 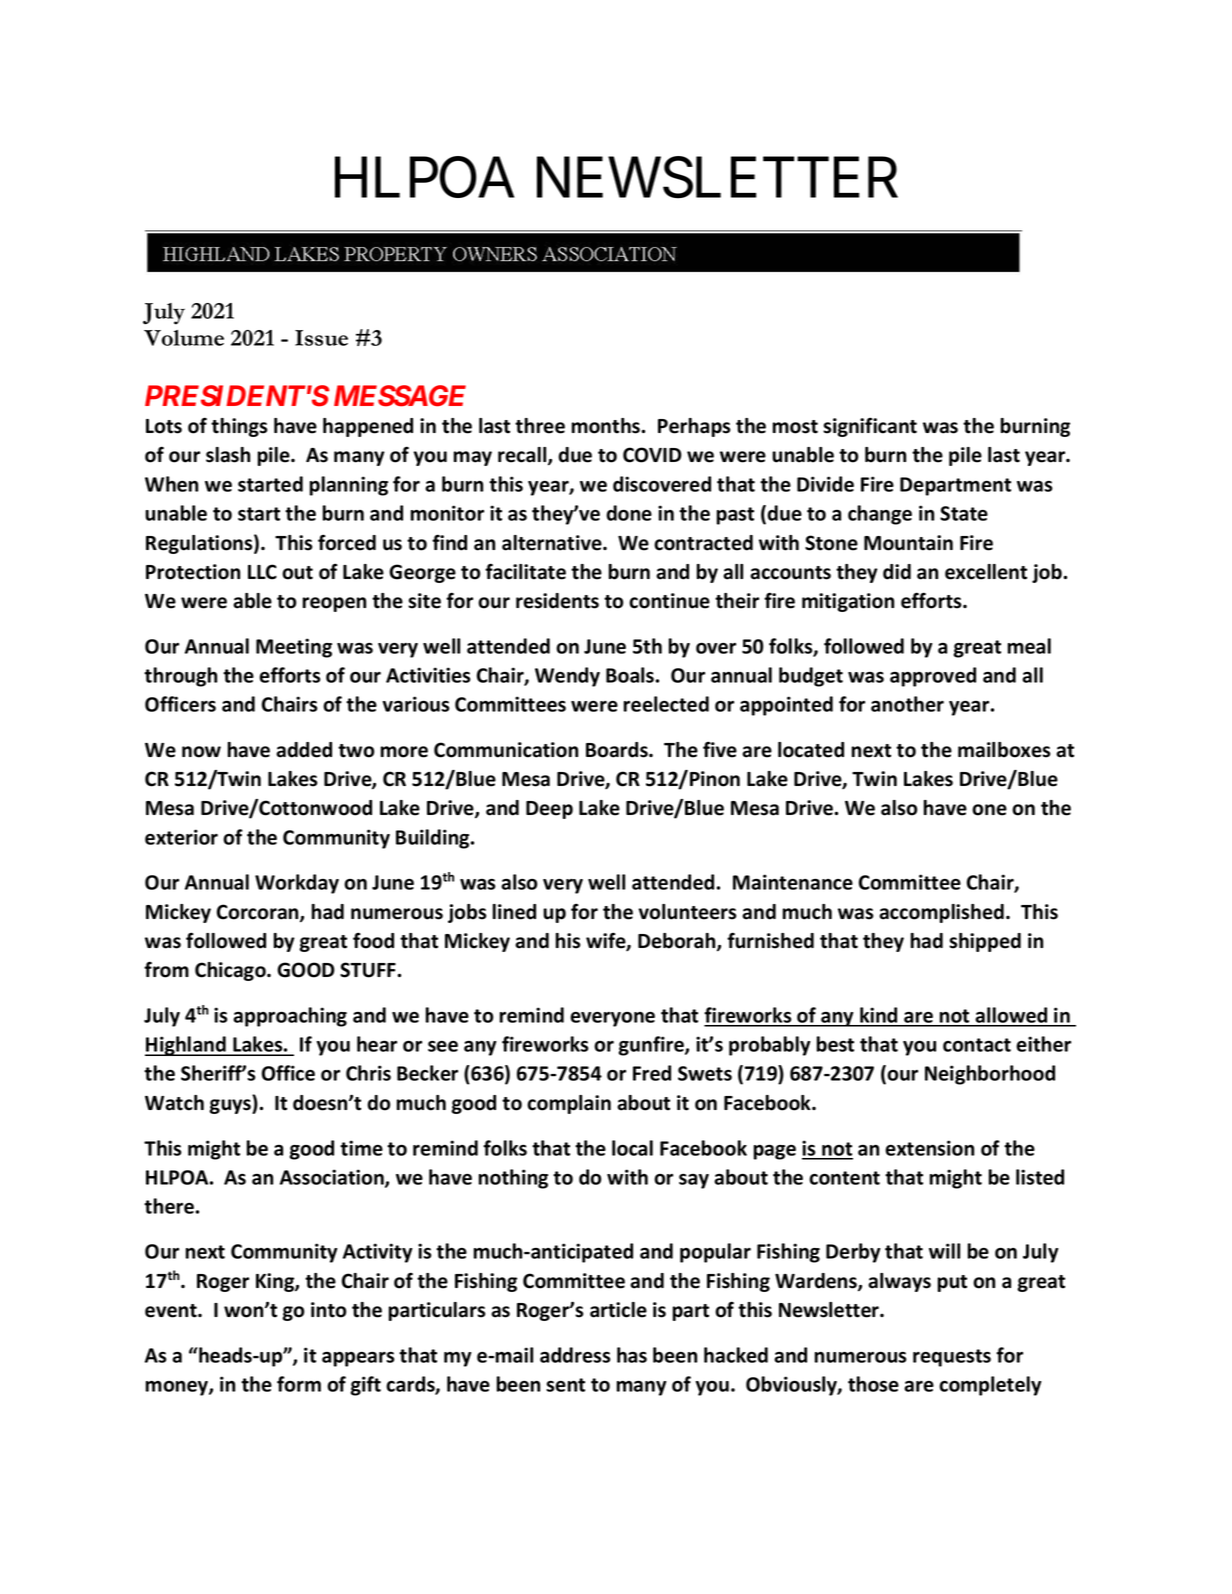 I want to click on significant, so click(x=870, y=427).
